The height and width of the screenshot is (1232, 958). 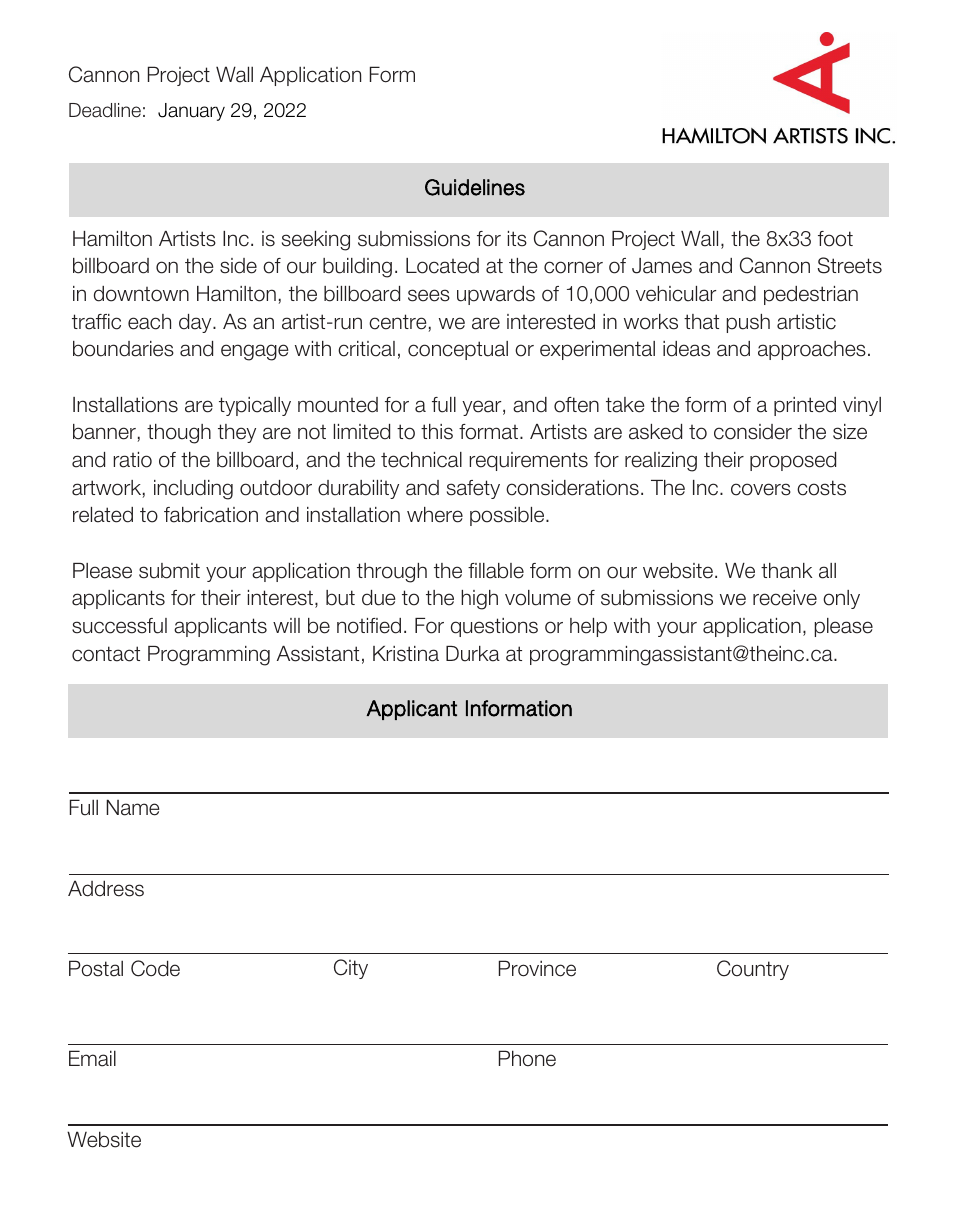 I want to click on Kristina, so click(x=406, y=654).
